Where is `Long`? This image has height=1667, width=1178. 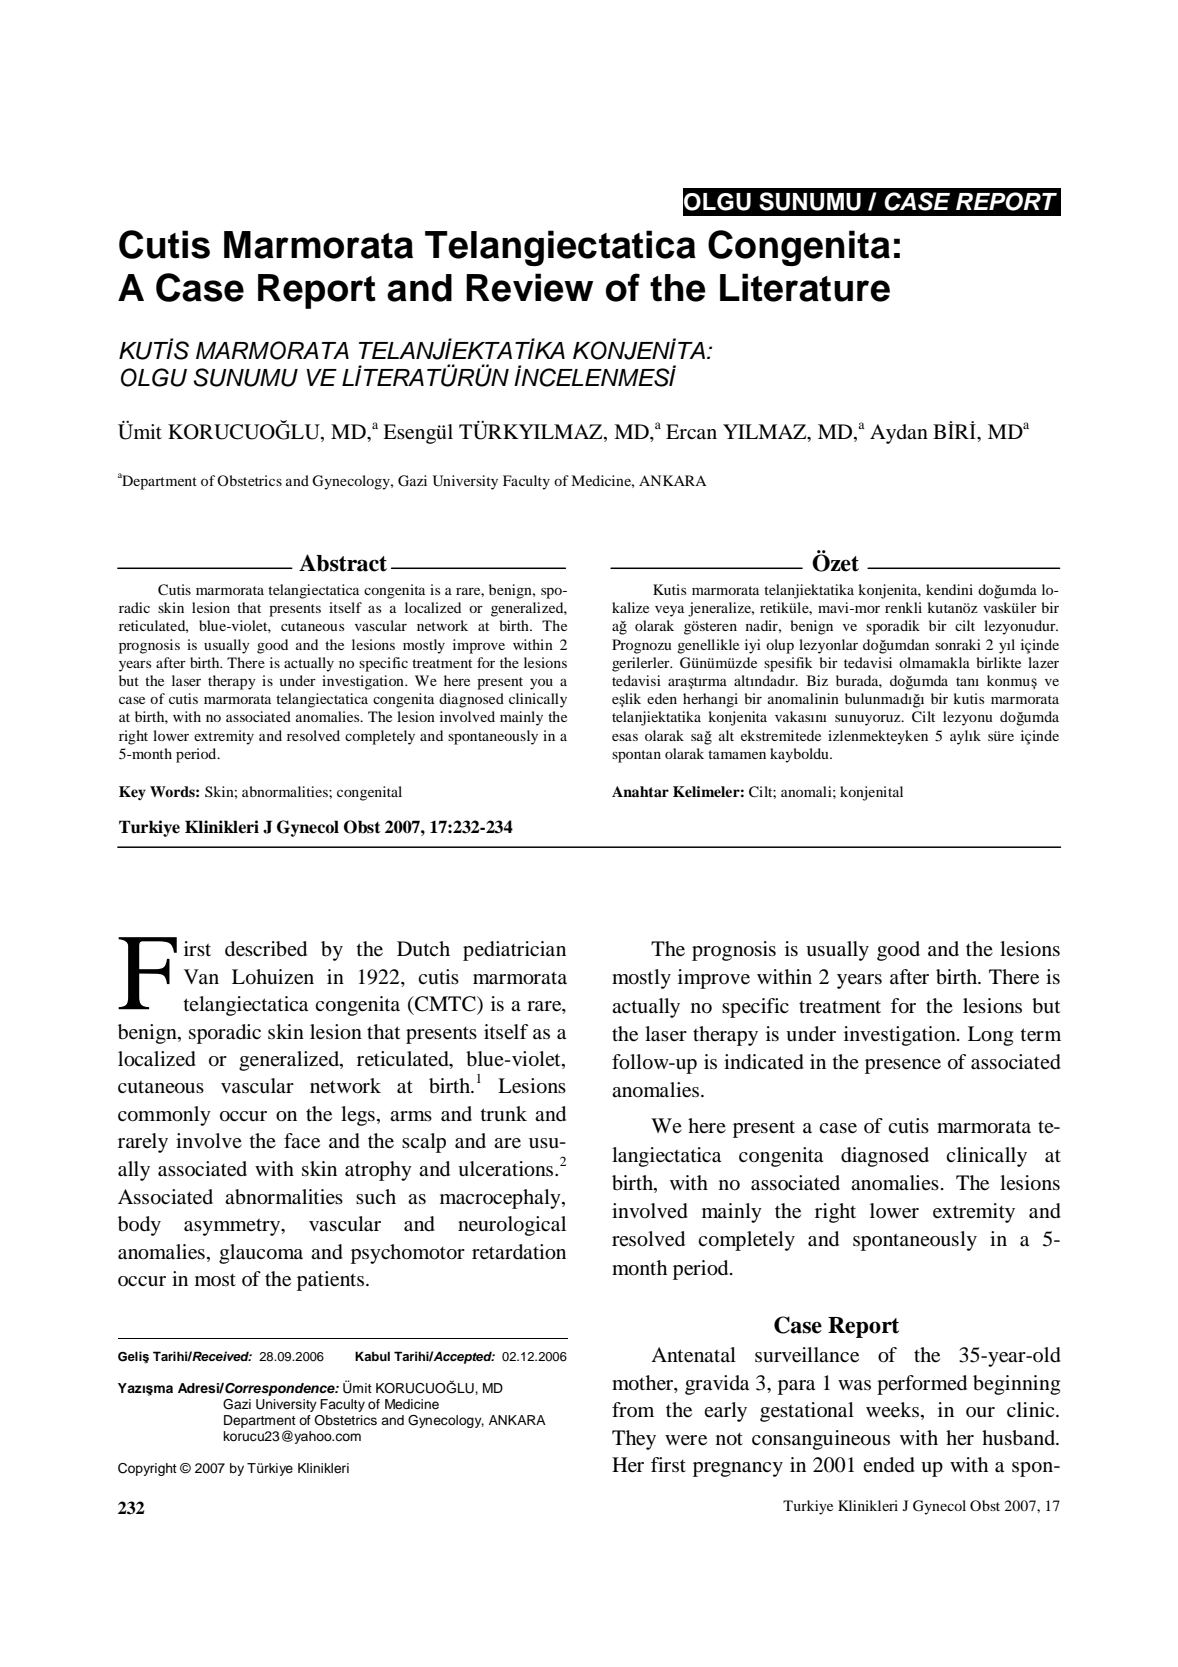 Long is located at coordinates (990, 1036).
